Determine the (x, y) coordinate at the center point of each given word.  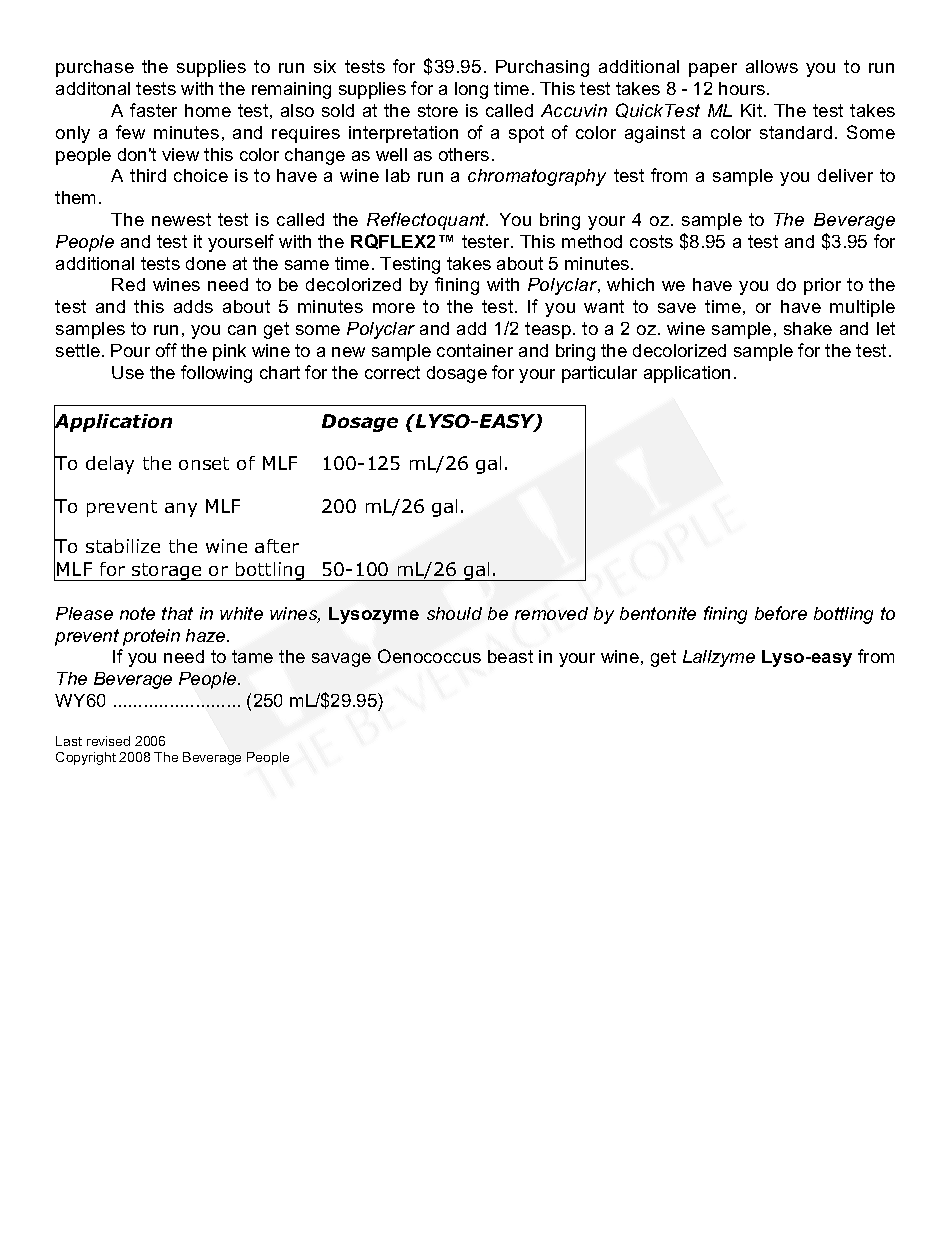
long (471, 90)
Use (128, 372)
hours (742, 88)
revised (108, 741)
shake (808, 328)
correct (392, 372)
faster (153, 110)
